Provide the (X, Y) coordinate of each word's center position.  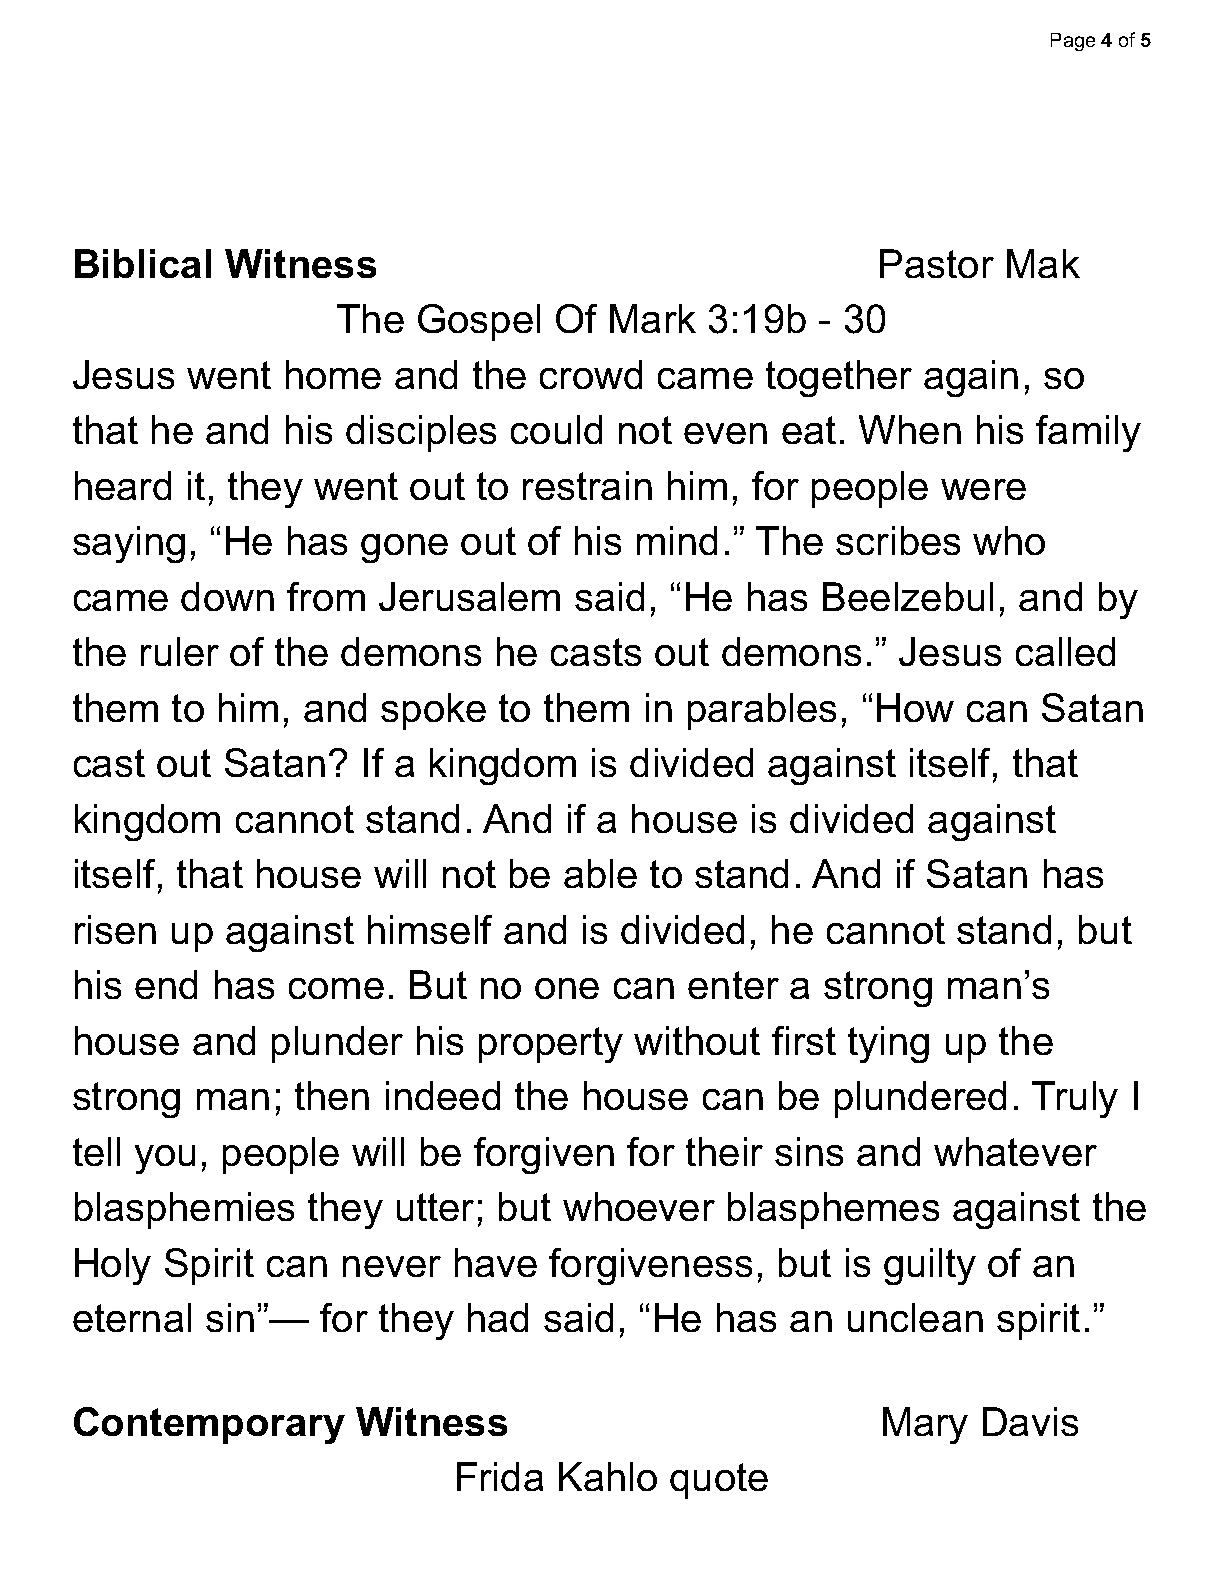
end (166, 984)
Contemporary (209, 1425)
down (227, 596)
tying (888, 1044)
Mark (653, 318)
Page (1073, 42)
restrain (587, 485)
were (983, 489)
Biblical (143, 263)
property (551, 1045)
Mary (925, 1425)
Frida (500, 1476)
